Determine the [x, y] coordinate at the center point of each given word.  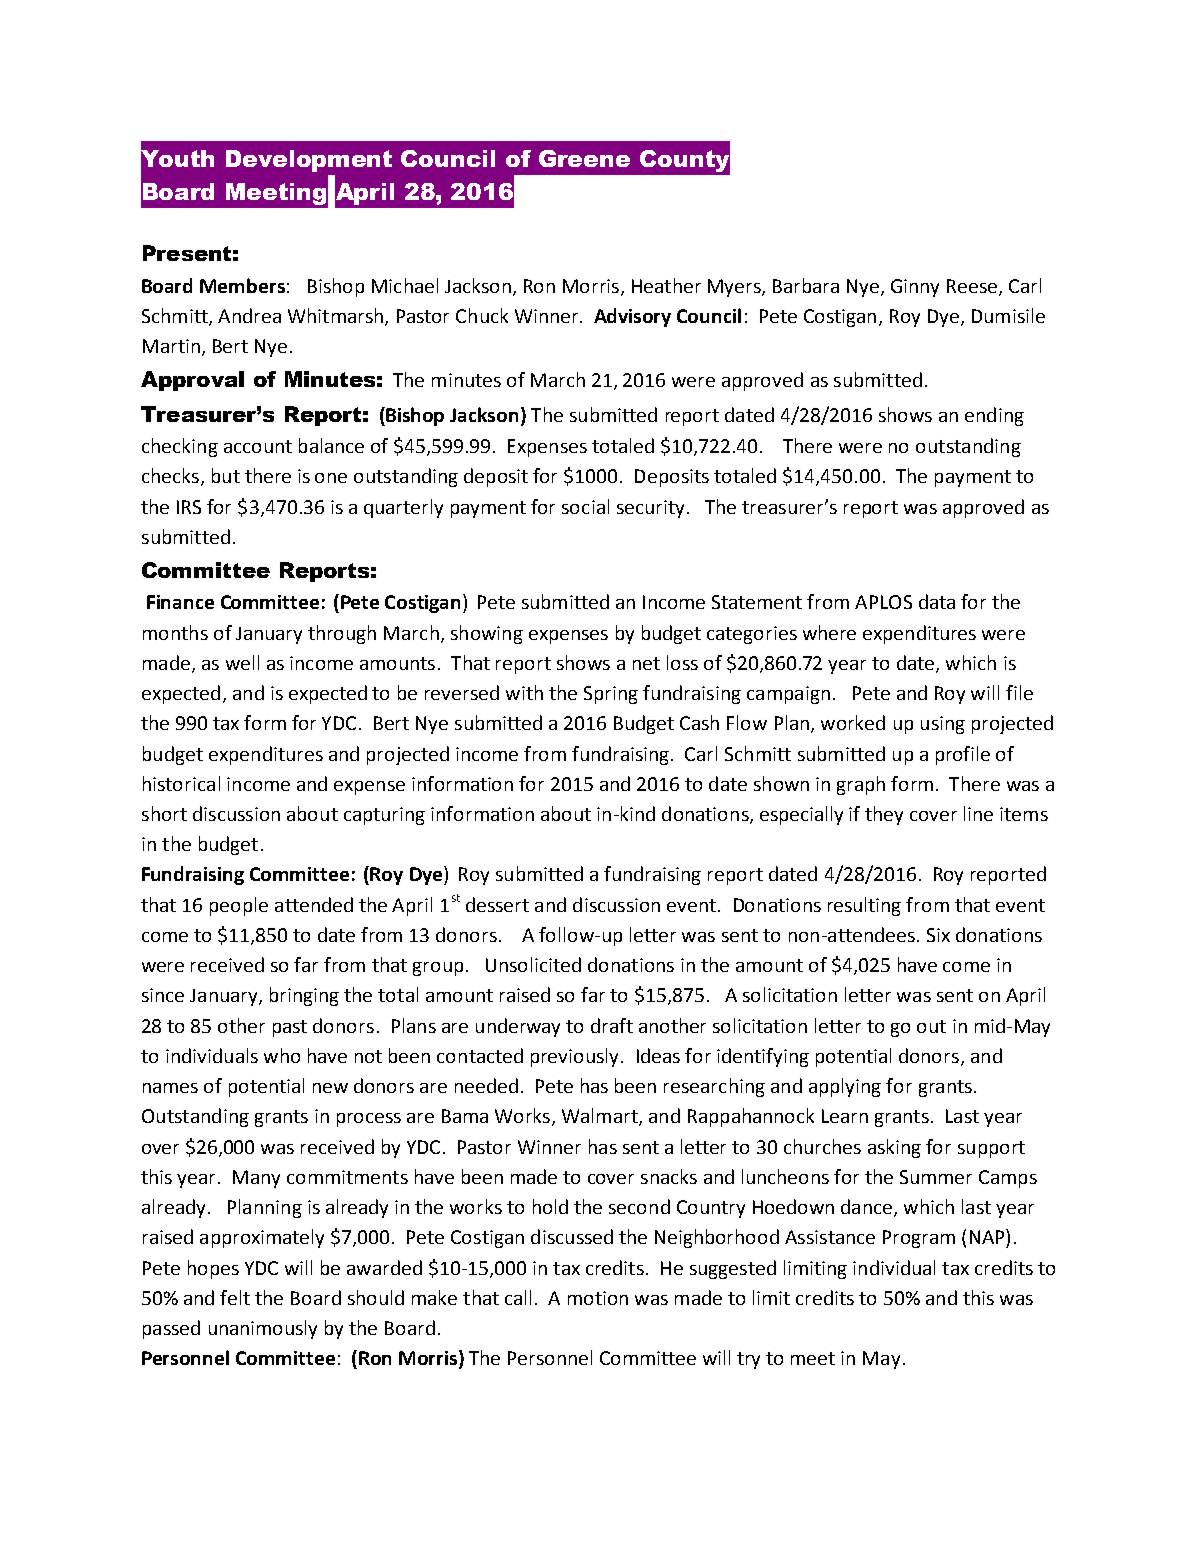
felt [235, 1297]
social [585, 506]
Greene [584, 158]
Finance [180, 602]
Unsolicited [533, 964]
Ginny [915, 288]
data [937, 601]
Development [309, 161]
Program [919, 1239]
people [239, 906]
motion [598, 1298]
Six [938, 935]
